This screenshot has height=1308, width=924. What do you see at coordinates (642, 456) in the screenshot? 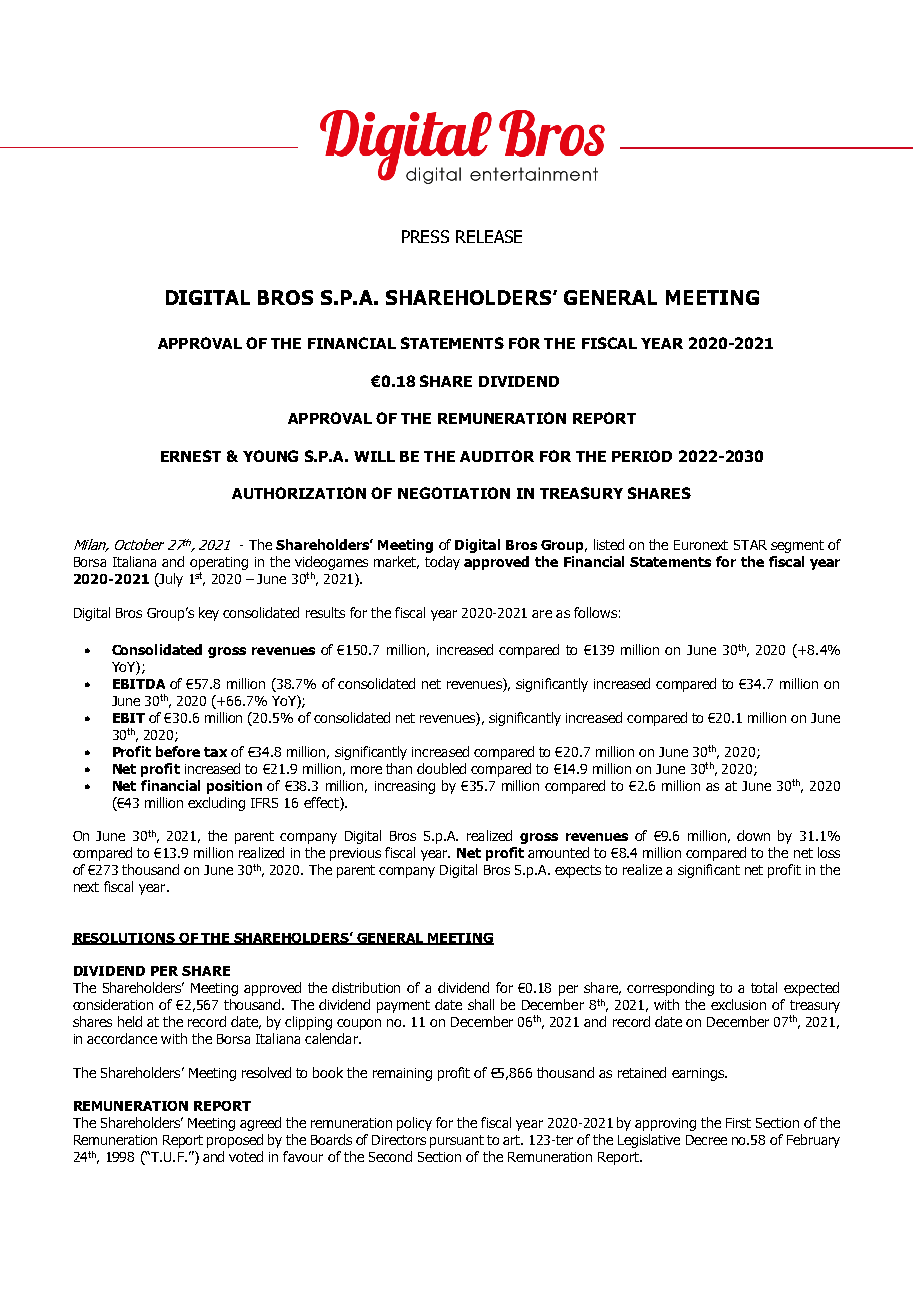
I see `PERIOD` at bounding box center [642, 456].
